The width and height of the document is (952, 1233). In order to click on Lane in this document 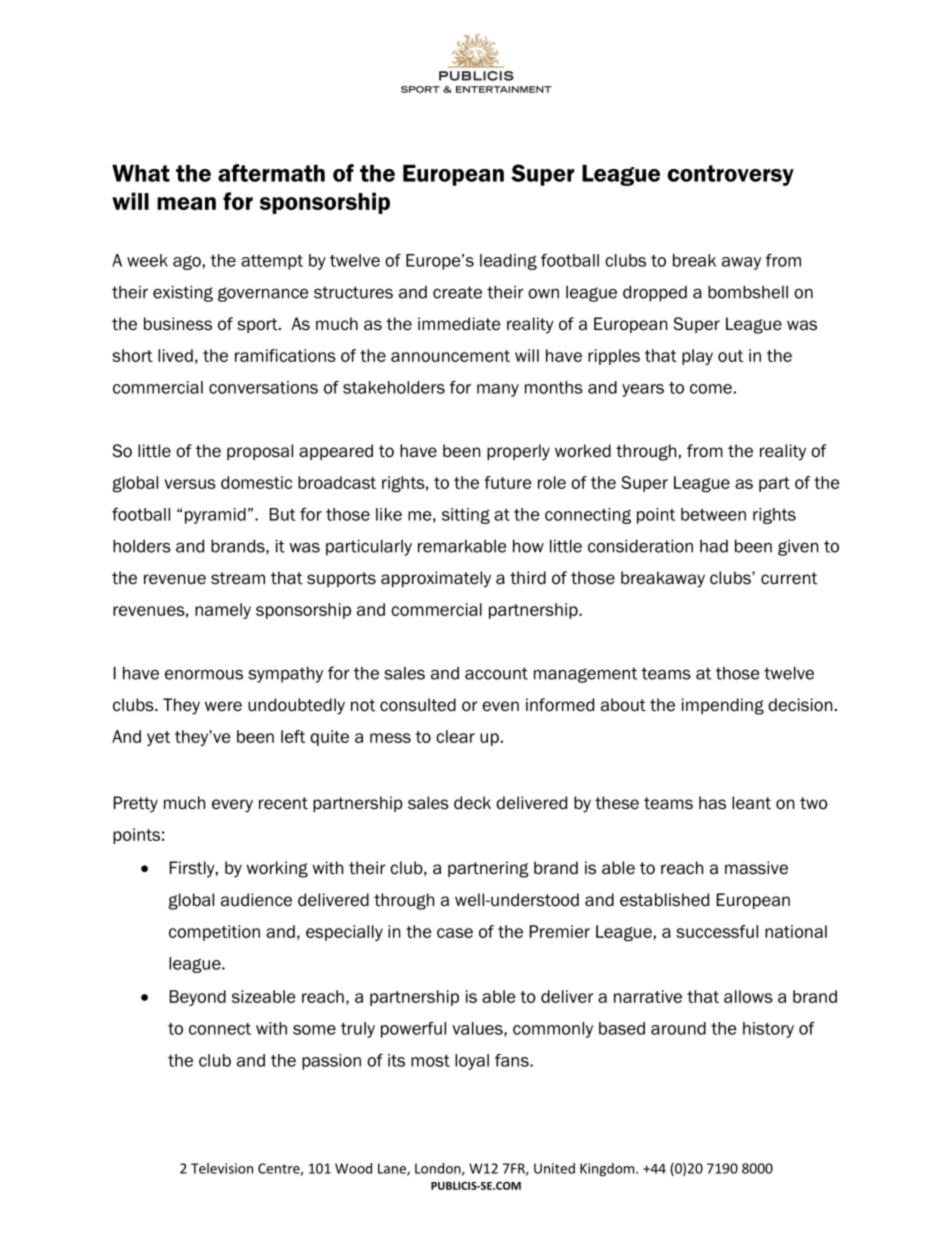, I will do `click(393, 1169)`.
